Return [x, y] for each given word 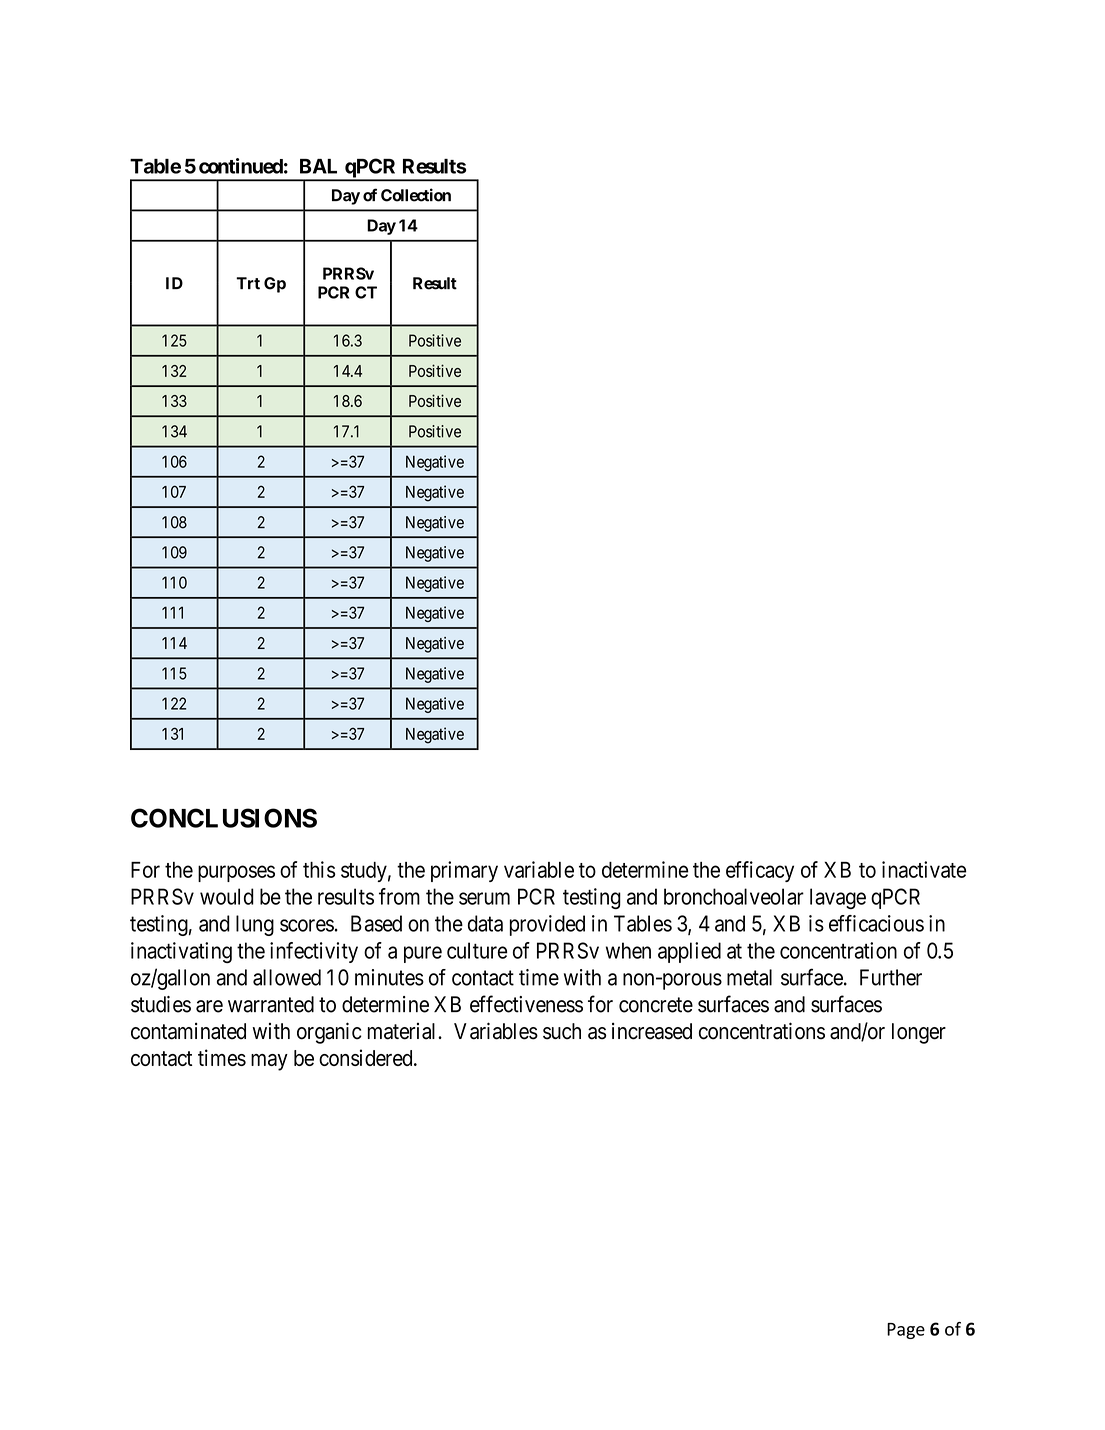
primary [464, 871]
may [269, 1062]
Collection [416, 195]
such [562, 1031]
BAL [318, 166]
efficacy [760, 871]
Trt [248, 283]
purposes [236, 873]
